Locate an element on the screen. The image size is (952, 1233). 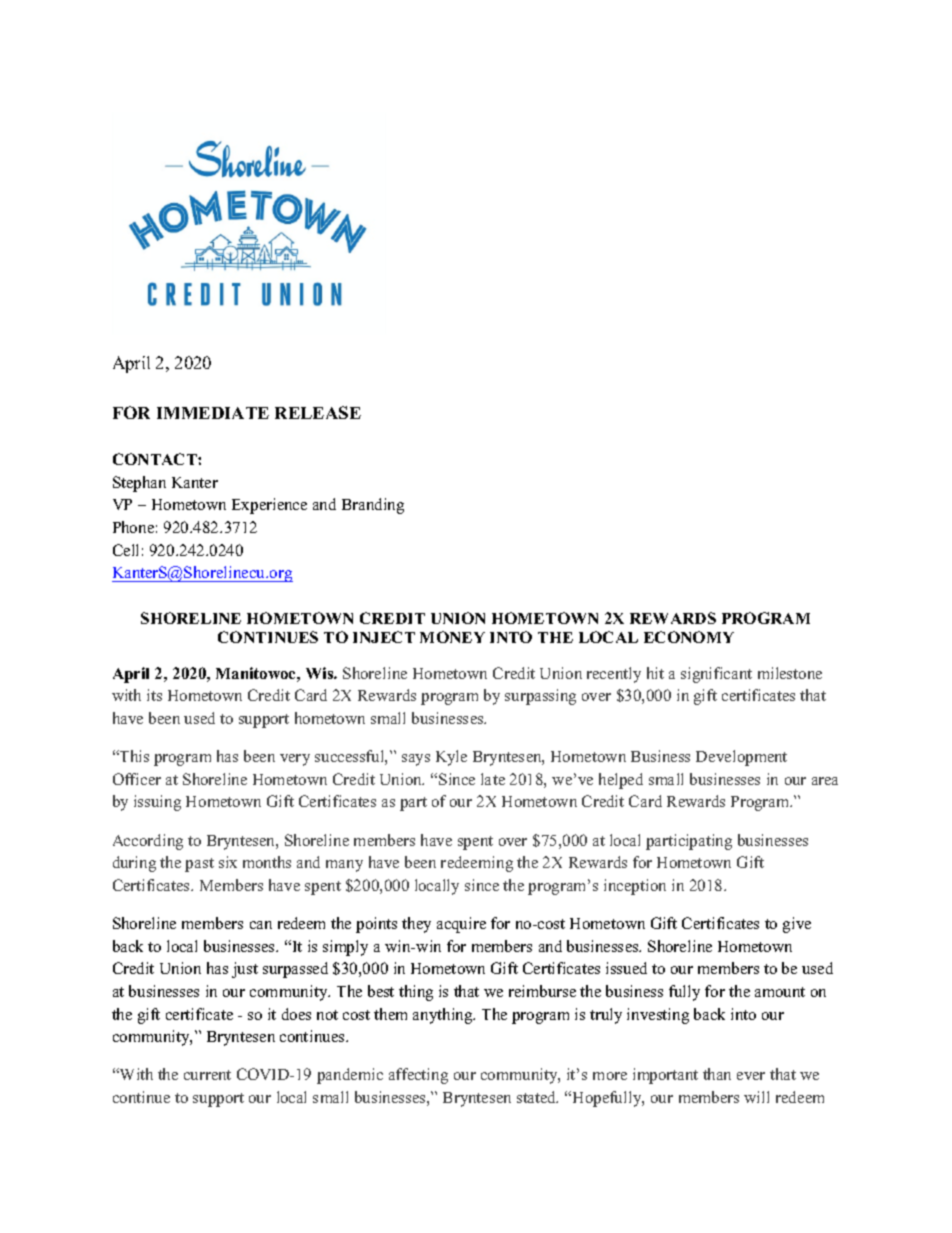
Branding is located at coordinates (373, 506).
